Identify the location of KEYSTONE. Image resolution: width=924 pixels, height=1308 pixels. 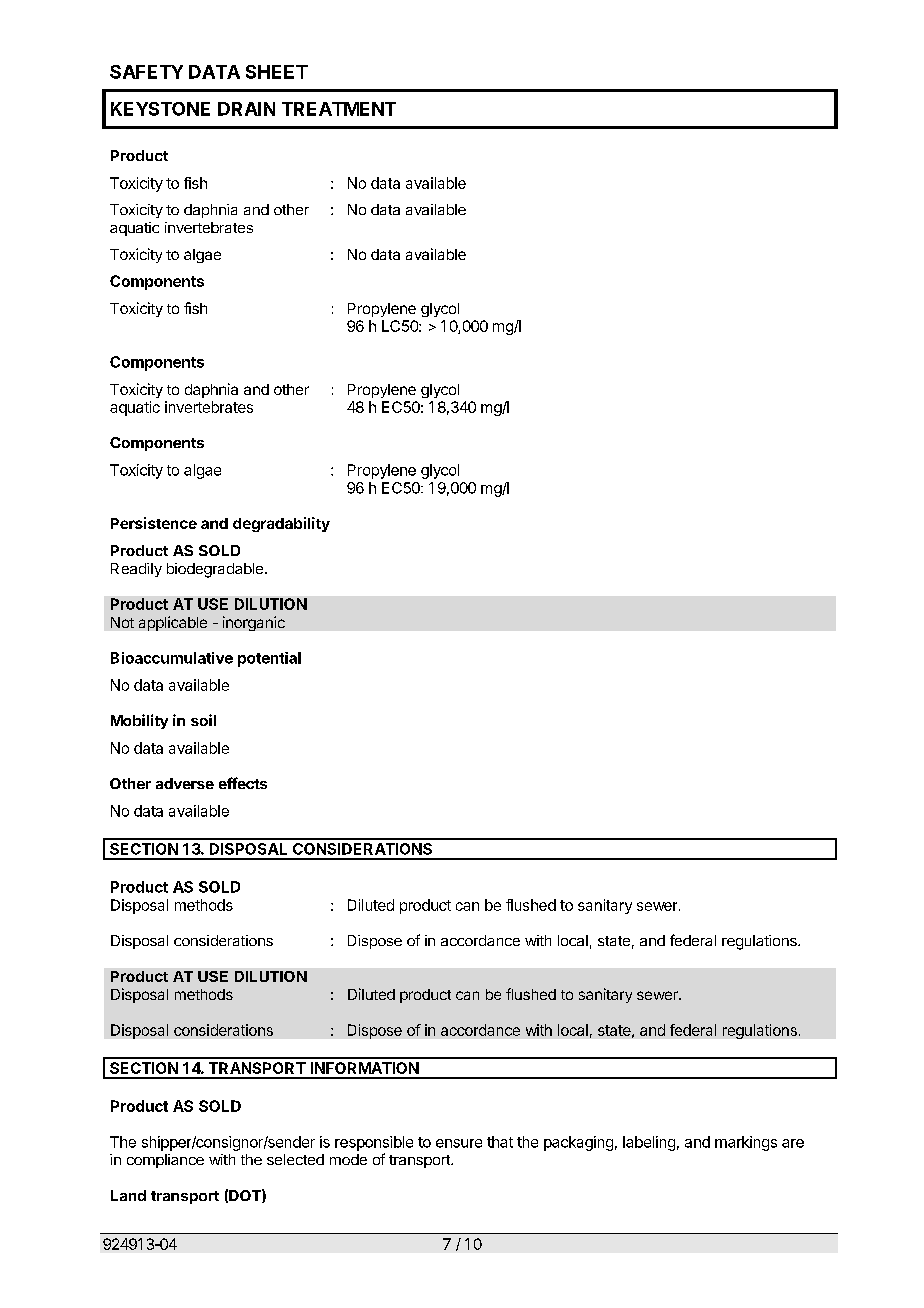
(160, 109).
